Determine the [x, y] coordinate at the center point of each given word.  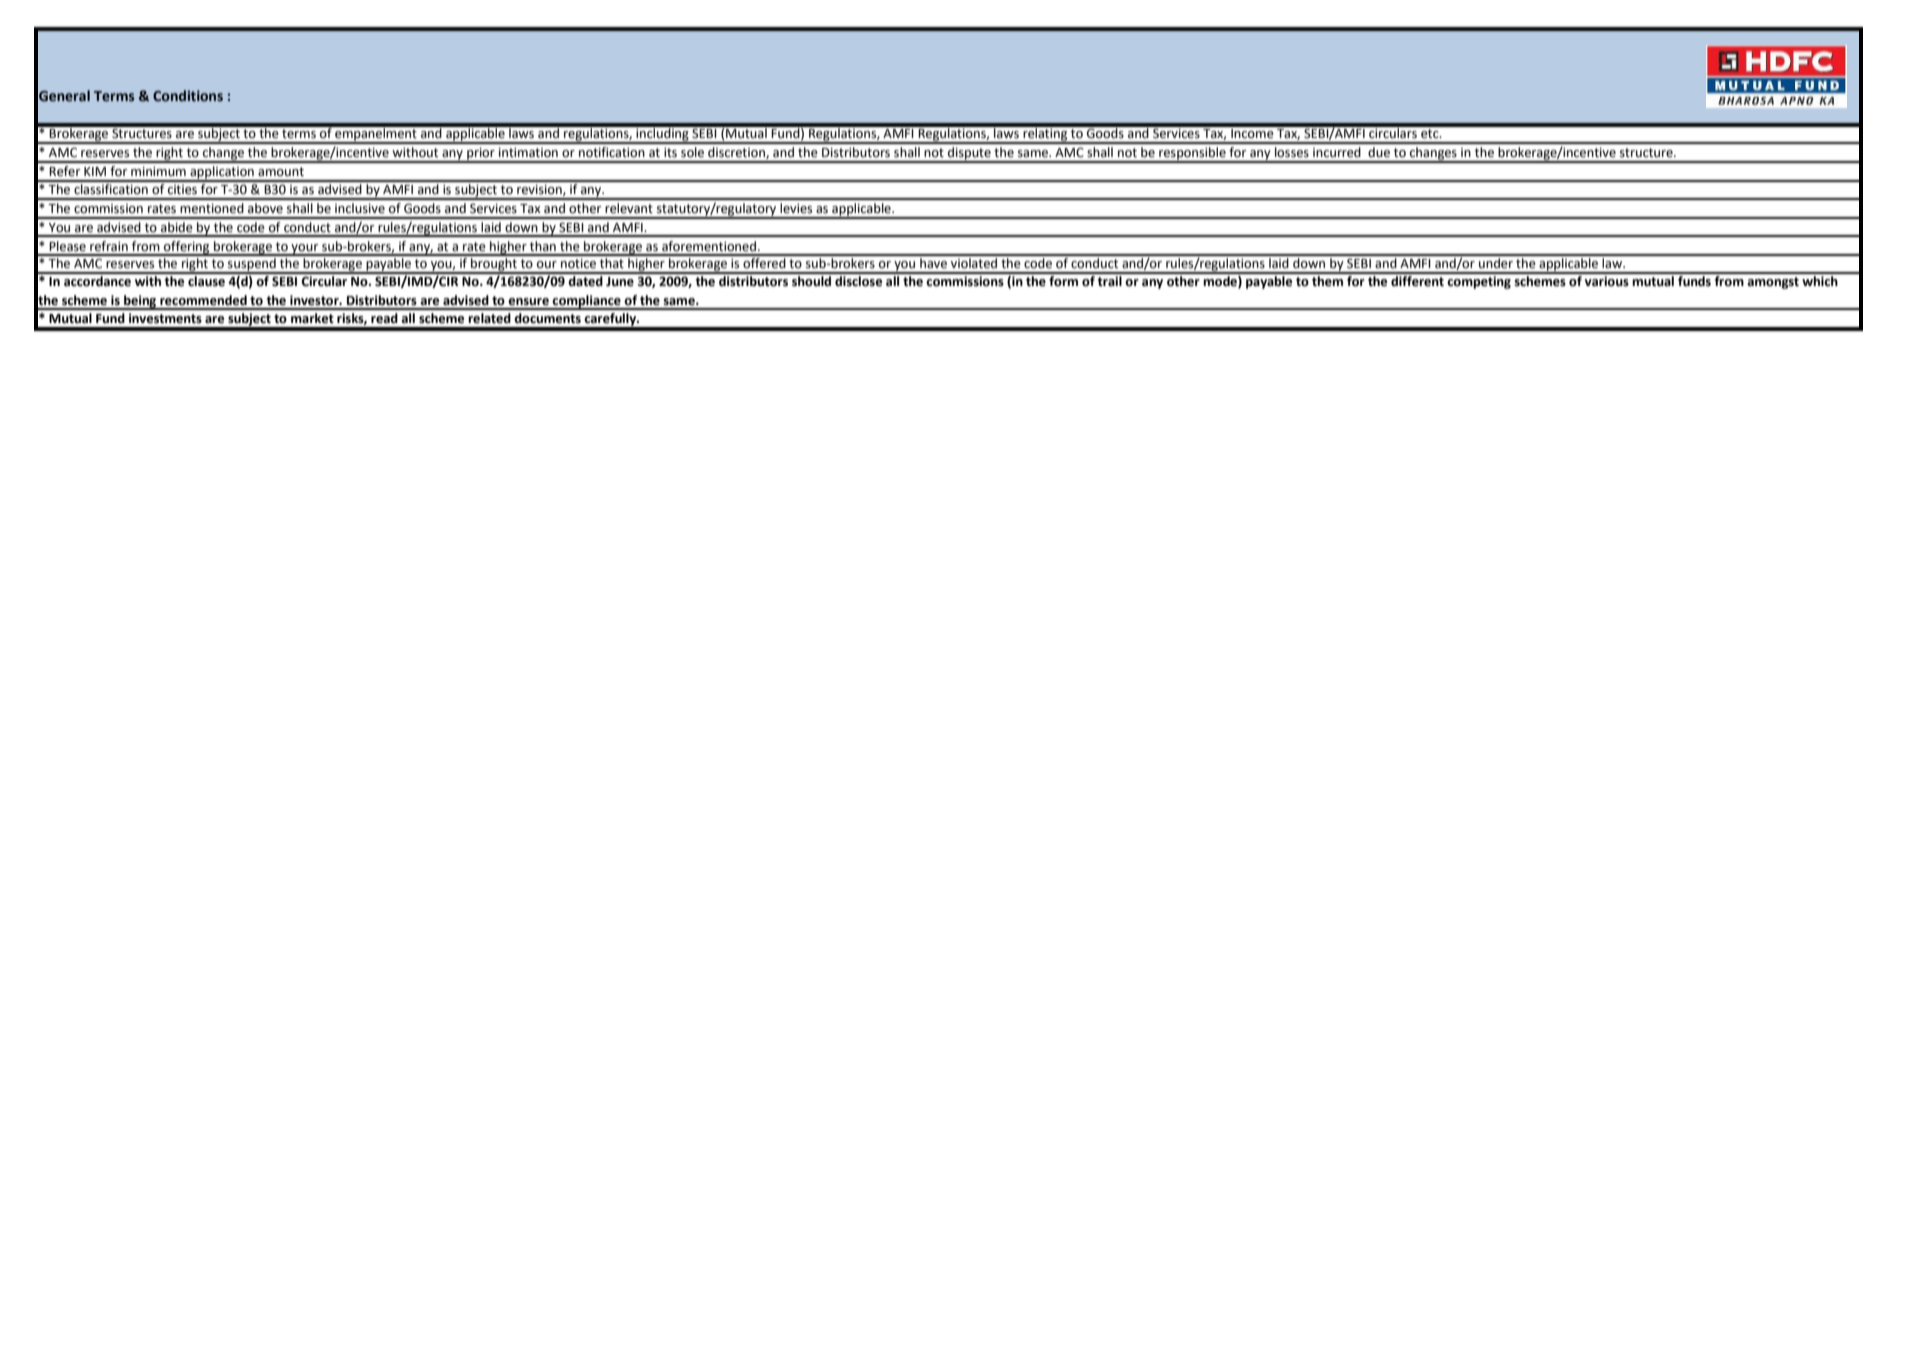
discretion [737, 153]
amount [281, 172]
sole [692, 152]
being [140, 302]
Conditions [188, 96]
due [1379, 152]
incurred [1337, 152]
